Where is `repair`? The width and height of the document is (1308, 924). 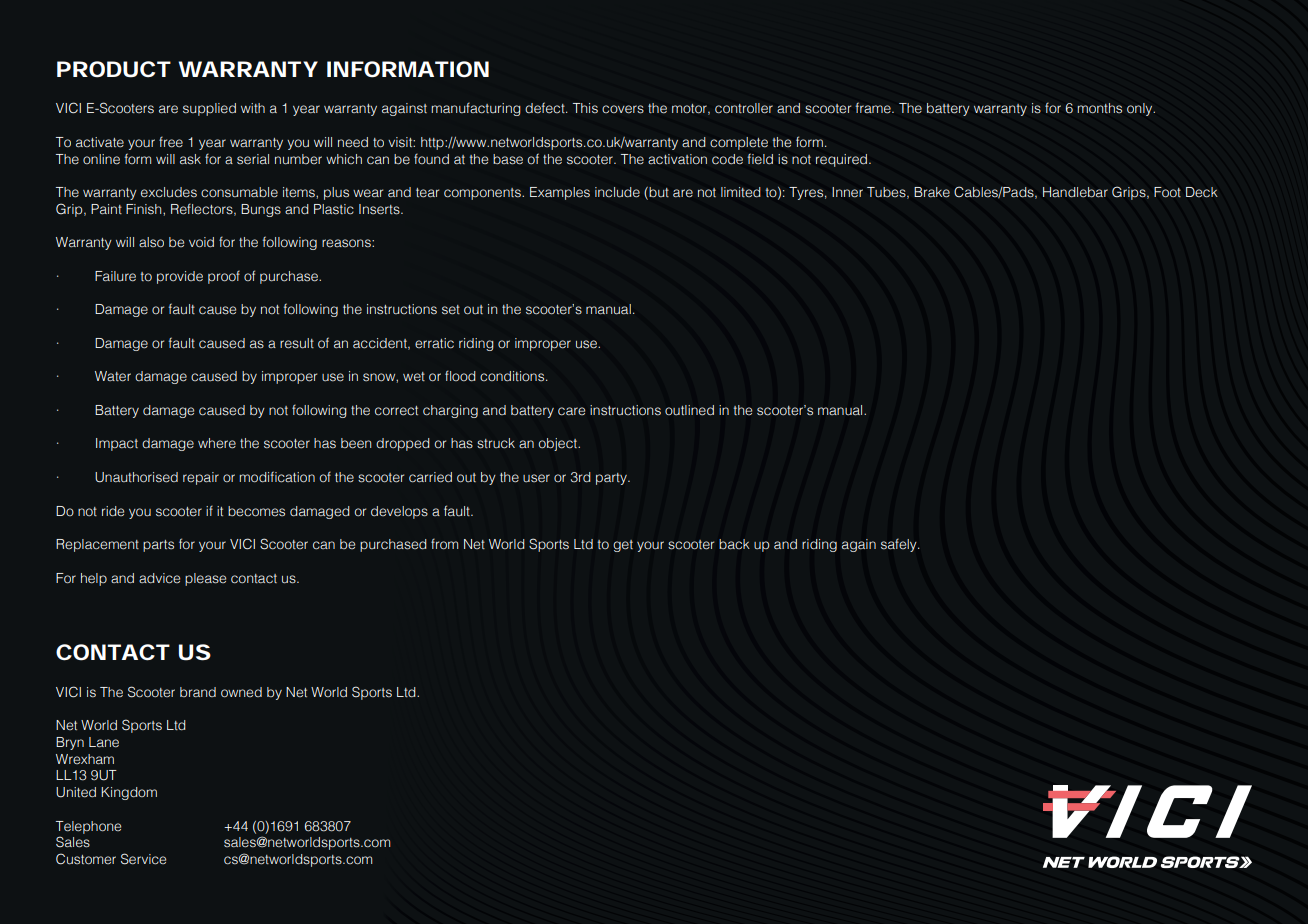
repair is located at coordinates (201, 478).
